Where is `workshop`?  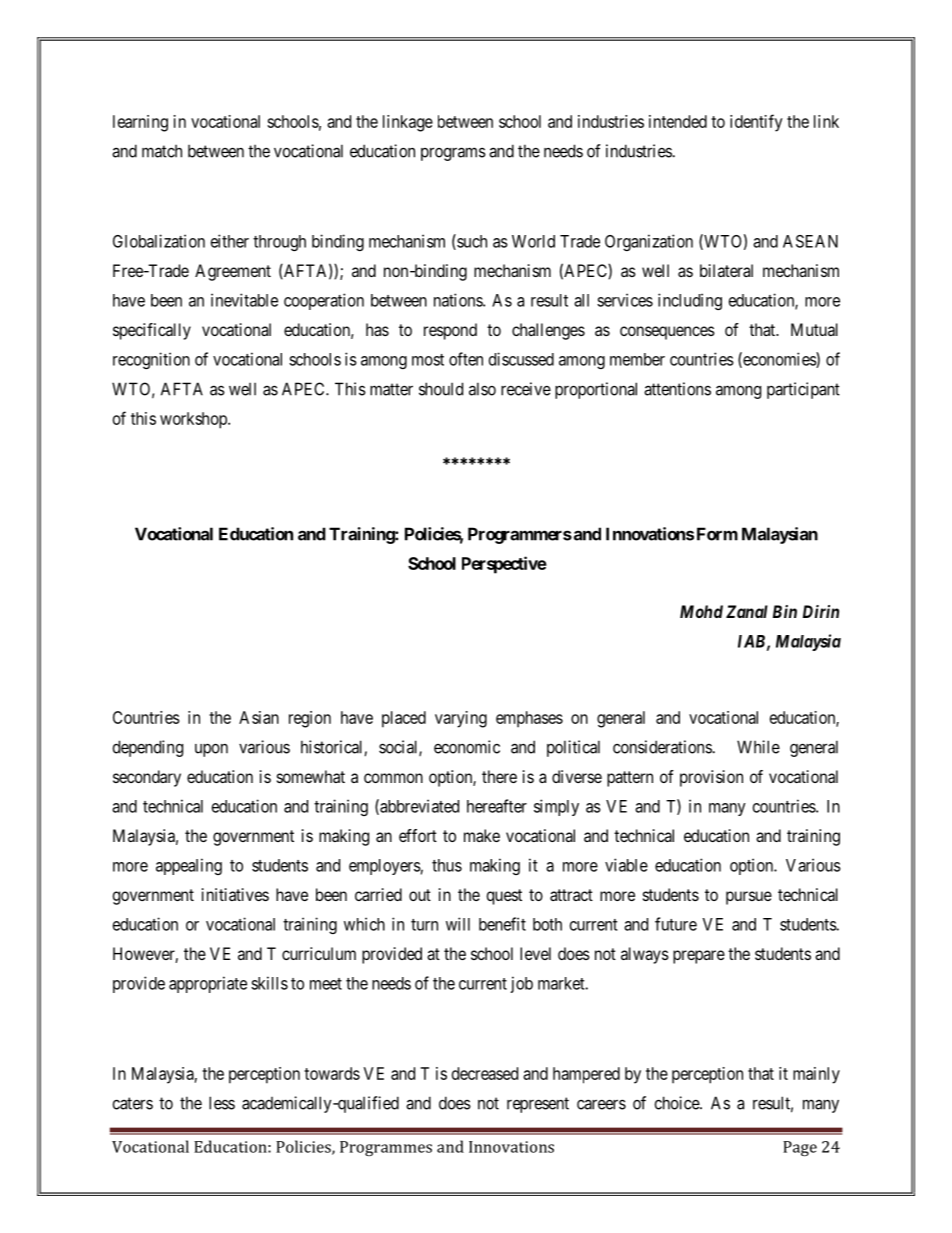 workshop is located at coordinates (194, 420).
